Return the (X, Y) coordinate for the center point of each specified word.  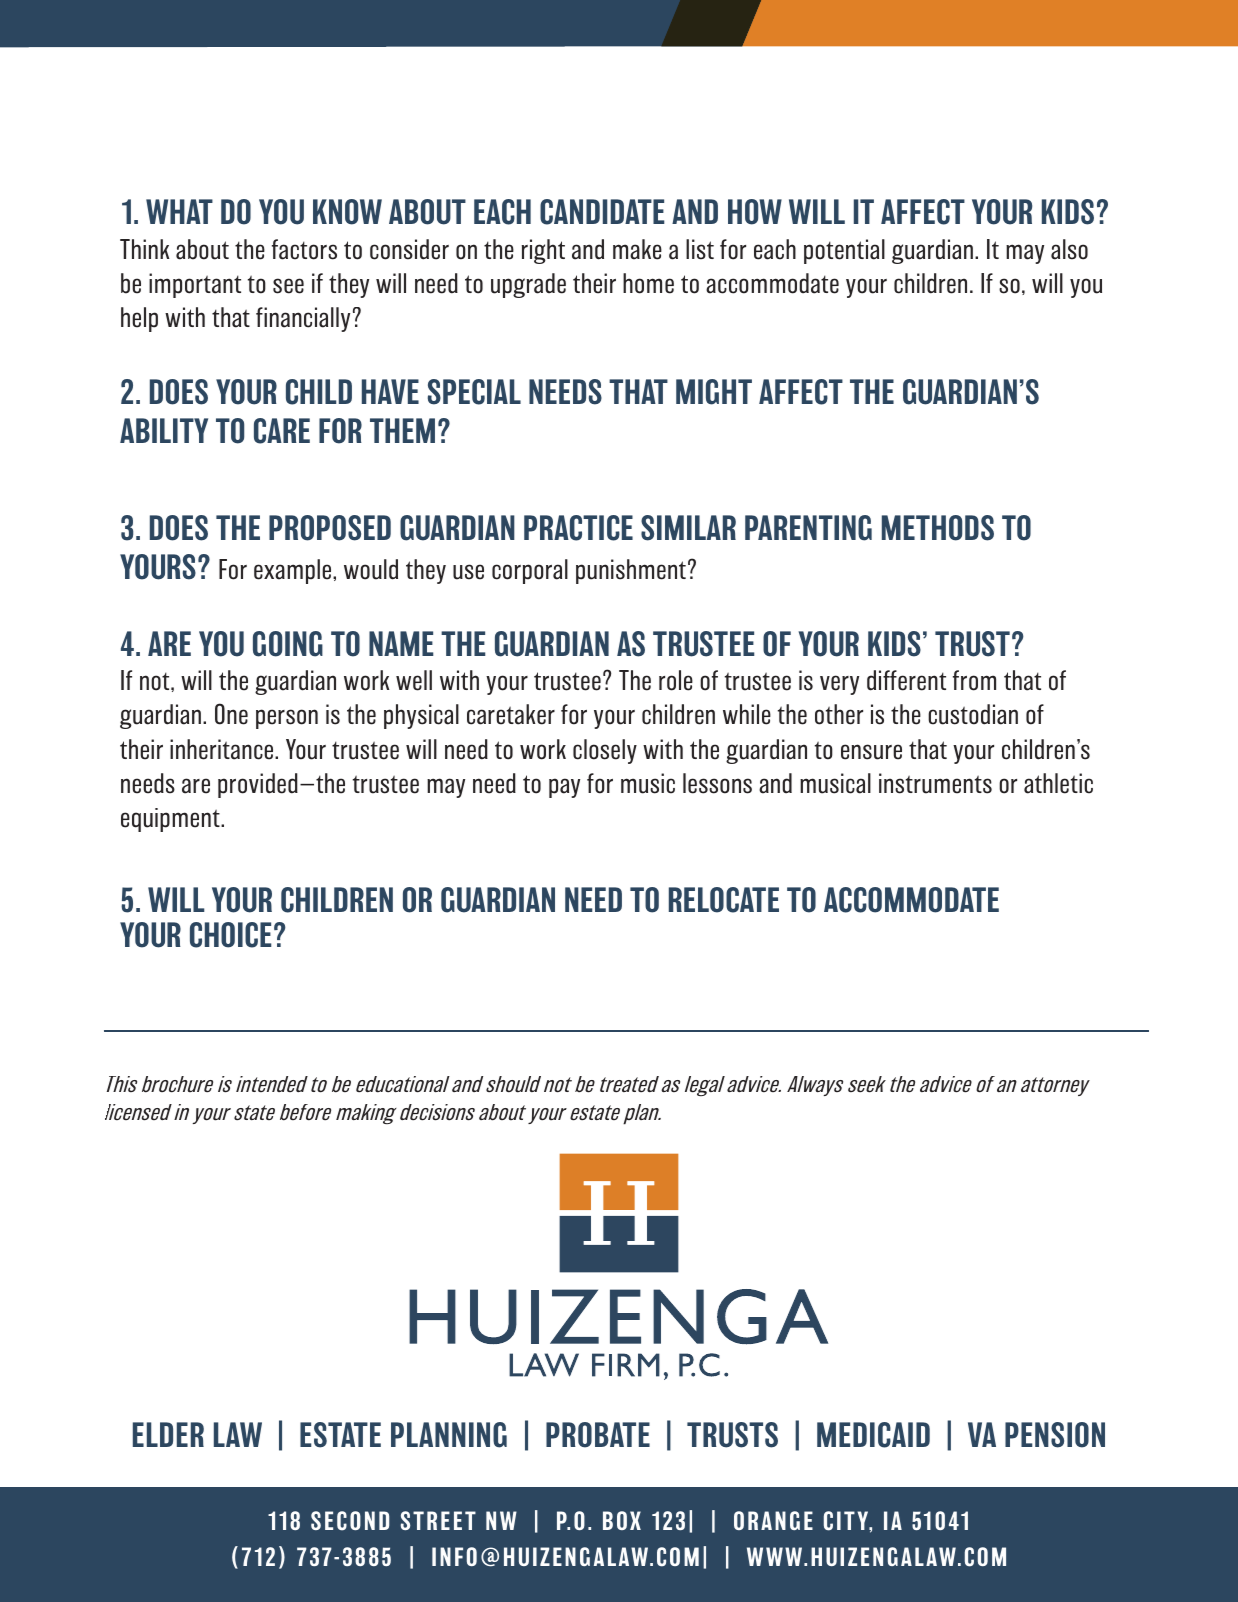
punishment (631, 571)
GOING (288, 644)
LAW (238, 1434)
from (974, 680)
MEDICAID (873, 1435)
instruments (935, 783)
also (1069, 249)
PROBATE (598, 1435)
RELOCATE (724, 900)
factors (304, 249)
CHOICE (231, 935)
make (637, 249)
